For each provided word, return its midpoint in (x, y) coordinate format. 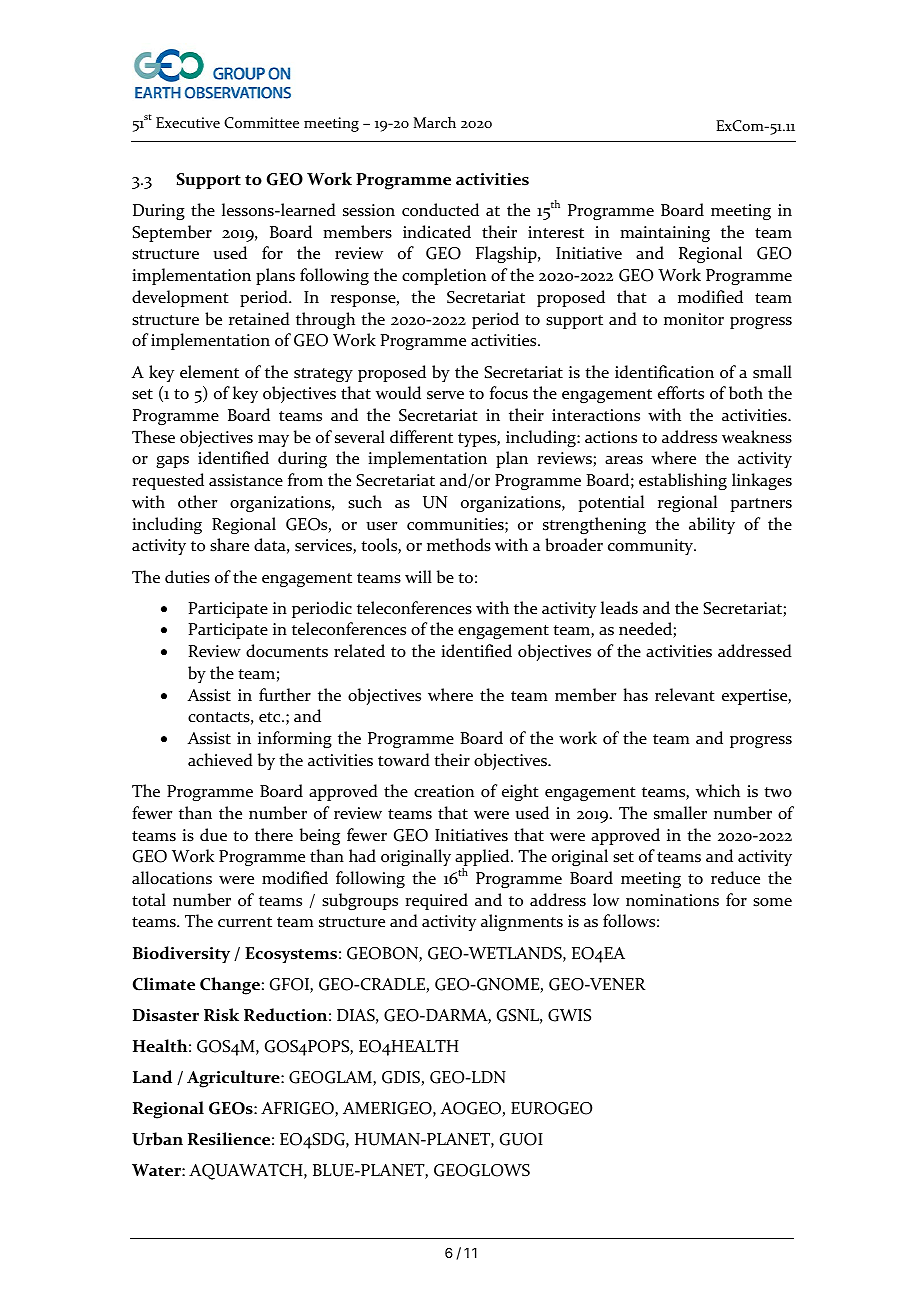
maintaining (665, 234)
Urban (157, 1139)
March (435, 122)
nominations (672, 900)
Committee (261, 123)
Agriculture (234, 1079)
